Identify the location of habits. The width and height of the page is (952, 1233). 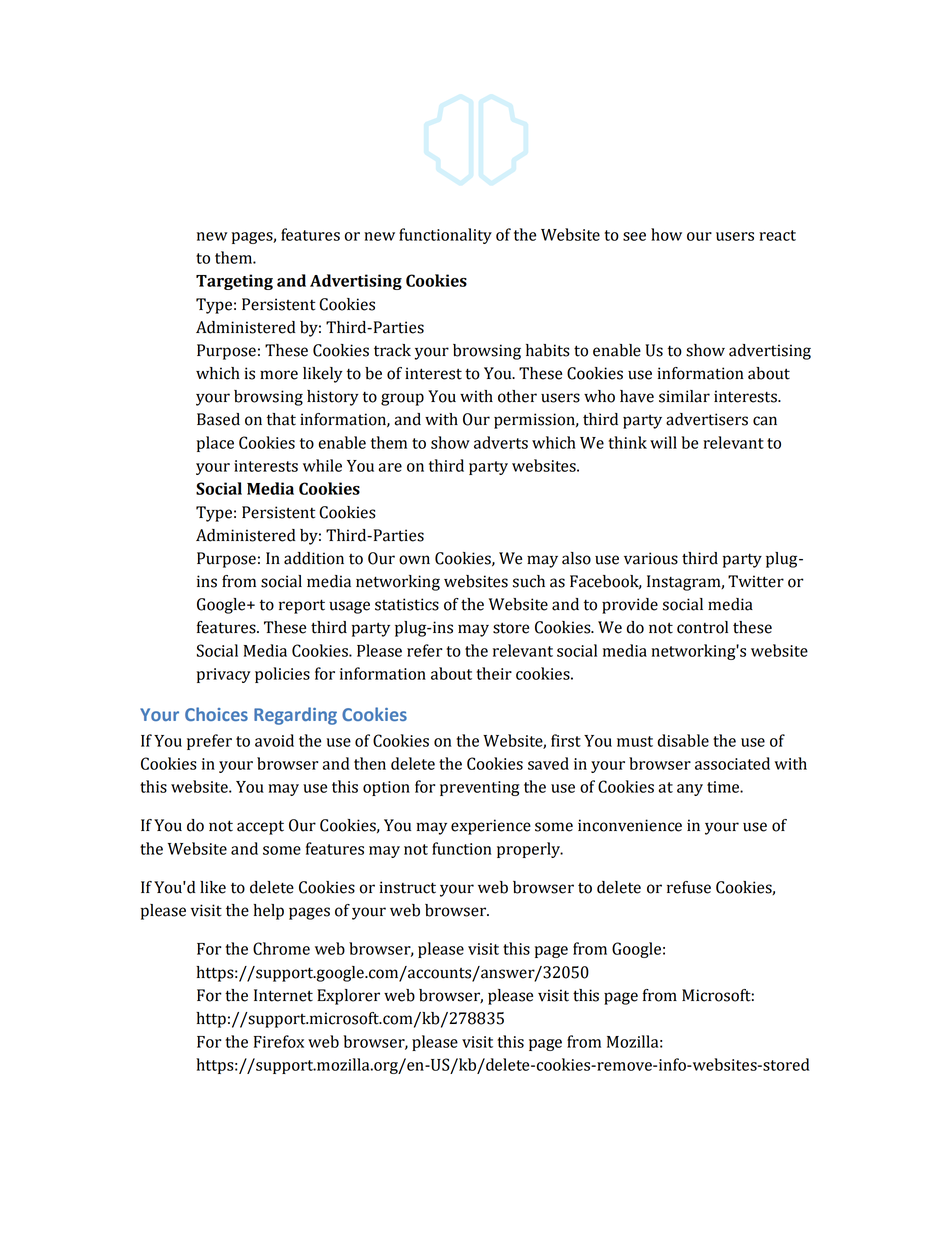
(547, 350).
